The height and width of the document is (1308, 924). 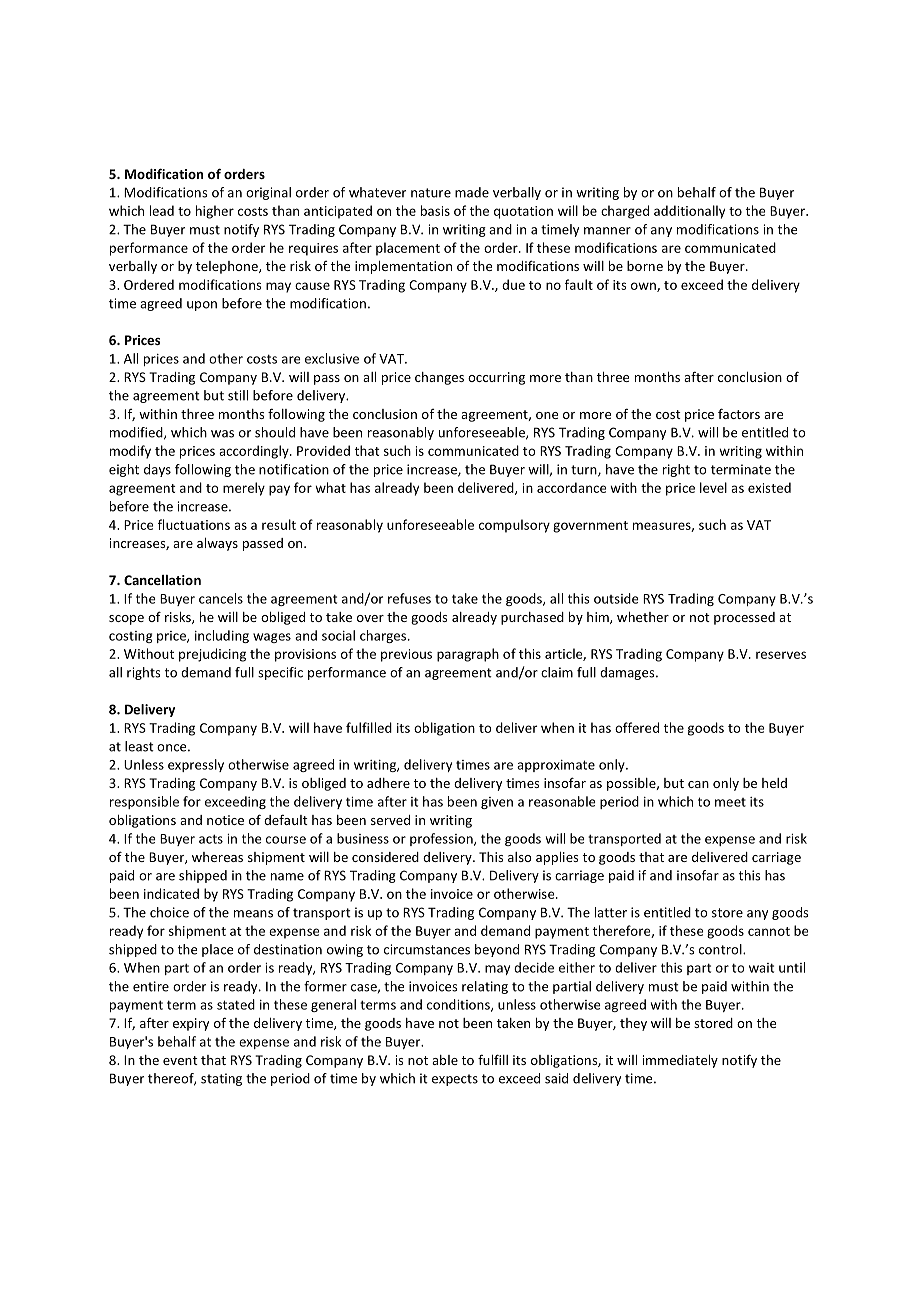 What do you see at coordinates (713, 487) in the document?
I see `level` at bounding box center [713, 487].
